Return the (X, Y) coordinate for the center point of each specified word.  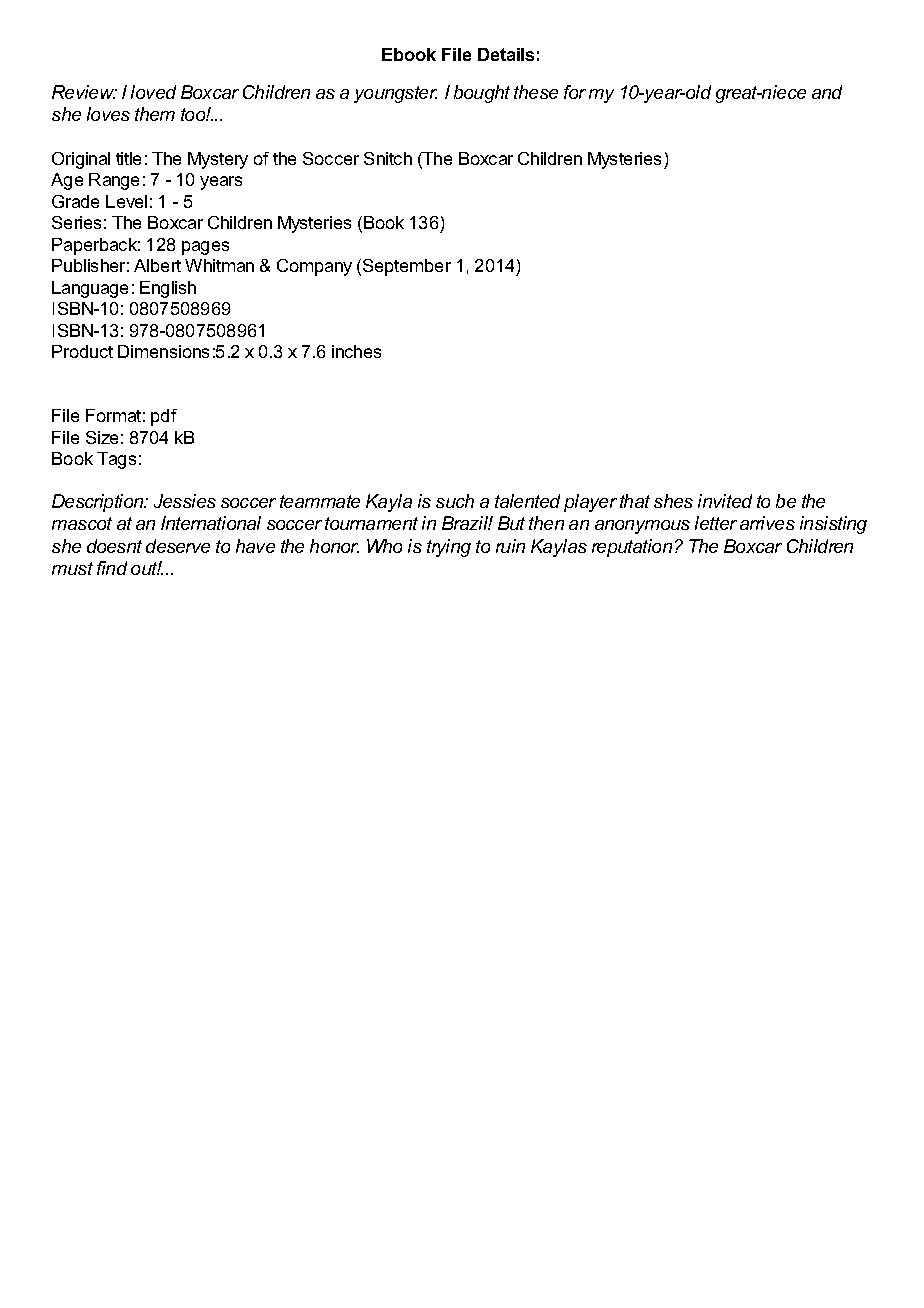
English (168, 289)
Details (506, 54)
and (827, 92)
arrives (767, 523)
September (405, 267)
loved (153, 92)
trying (449, 548)
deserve (178, 546)
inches (356, 351)
